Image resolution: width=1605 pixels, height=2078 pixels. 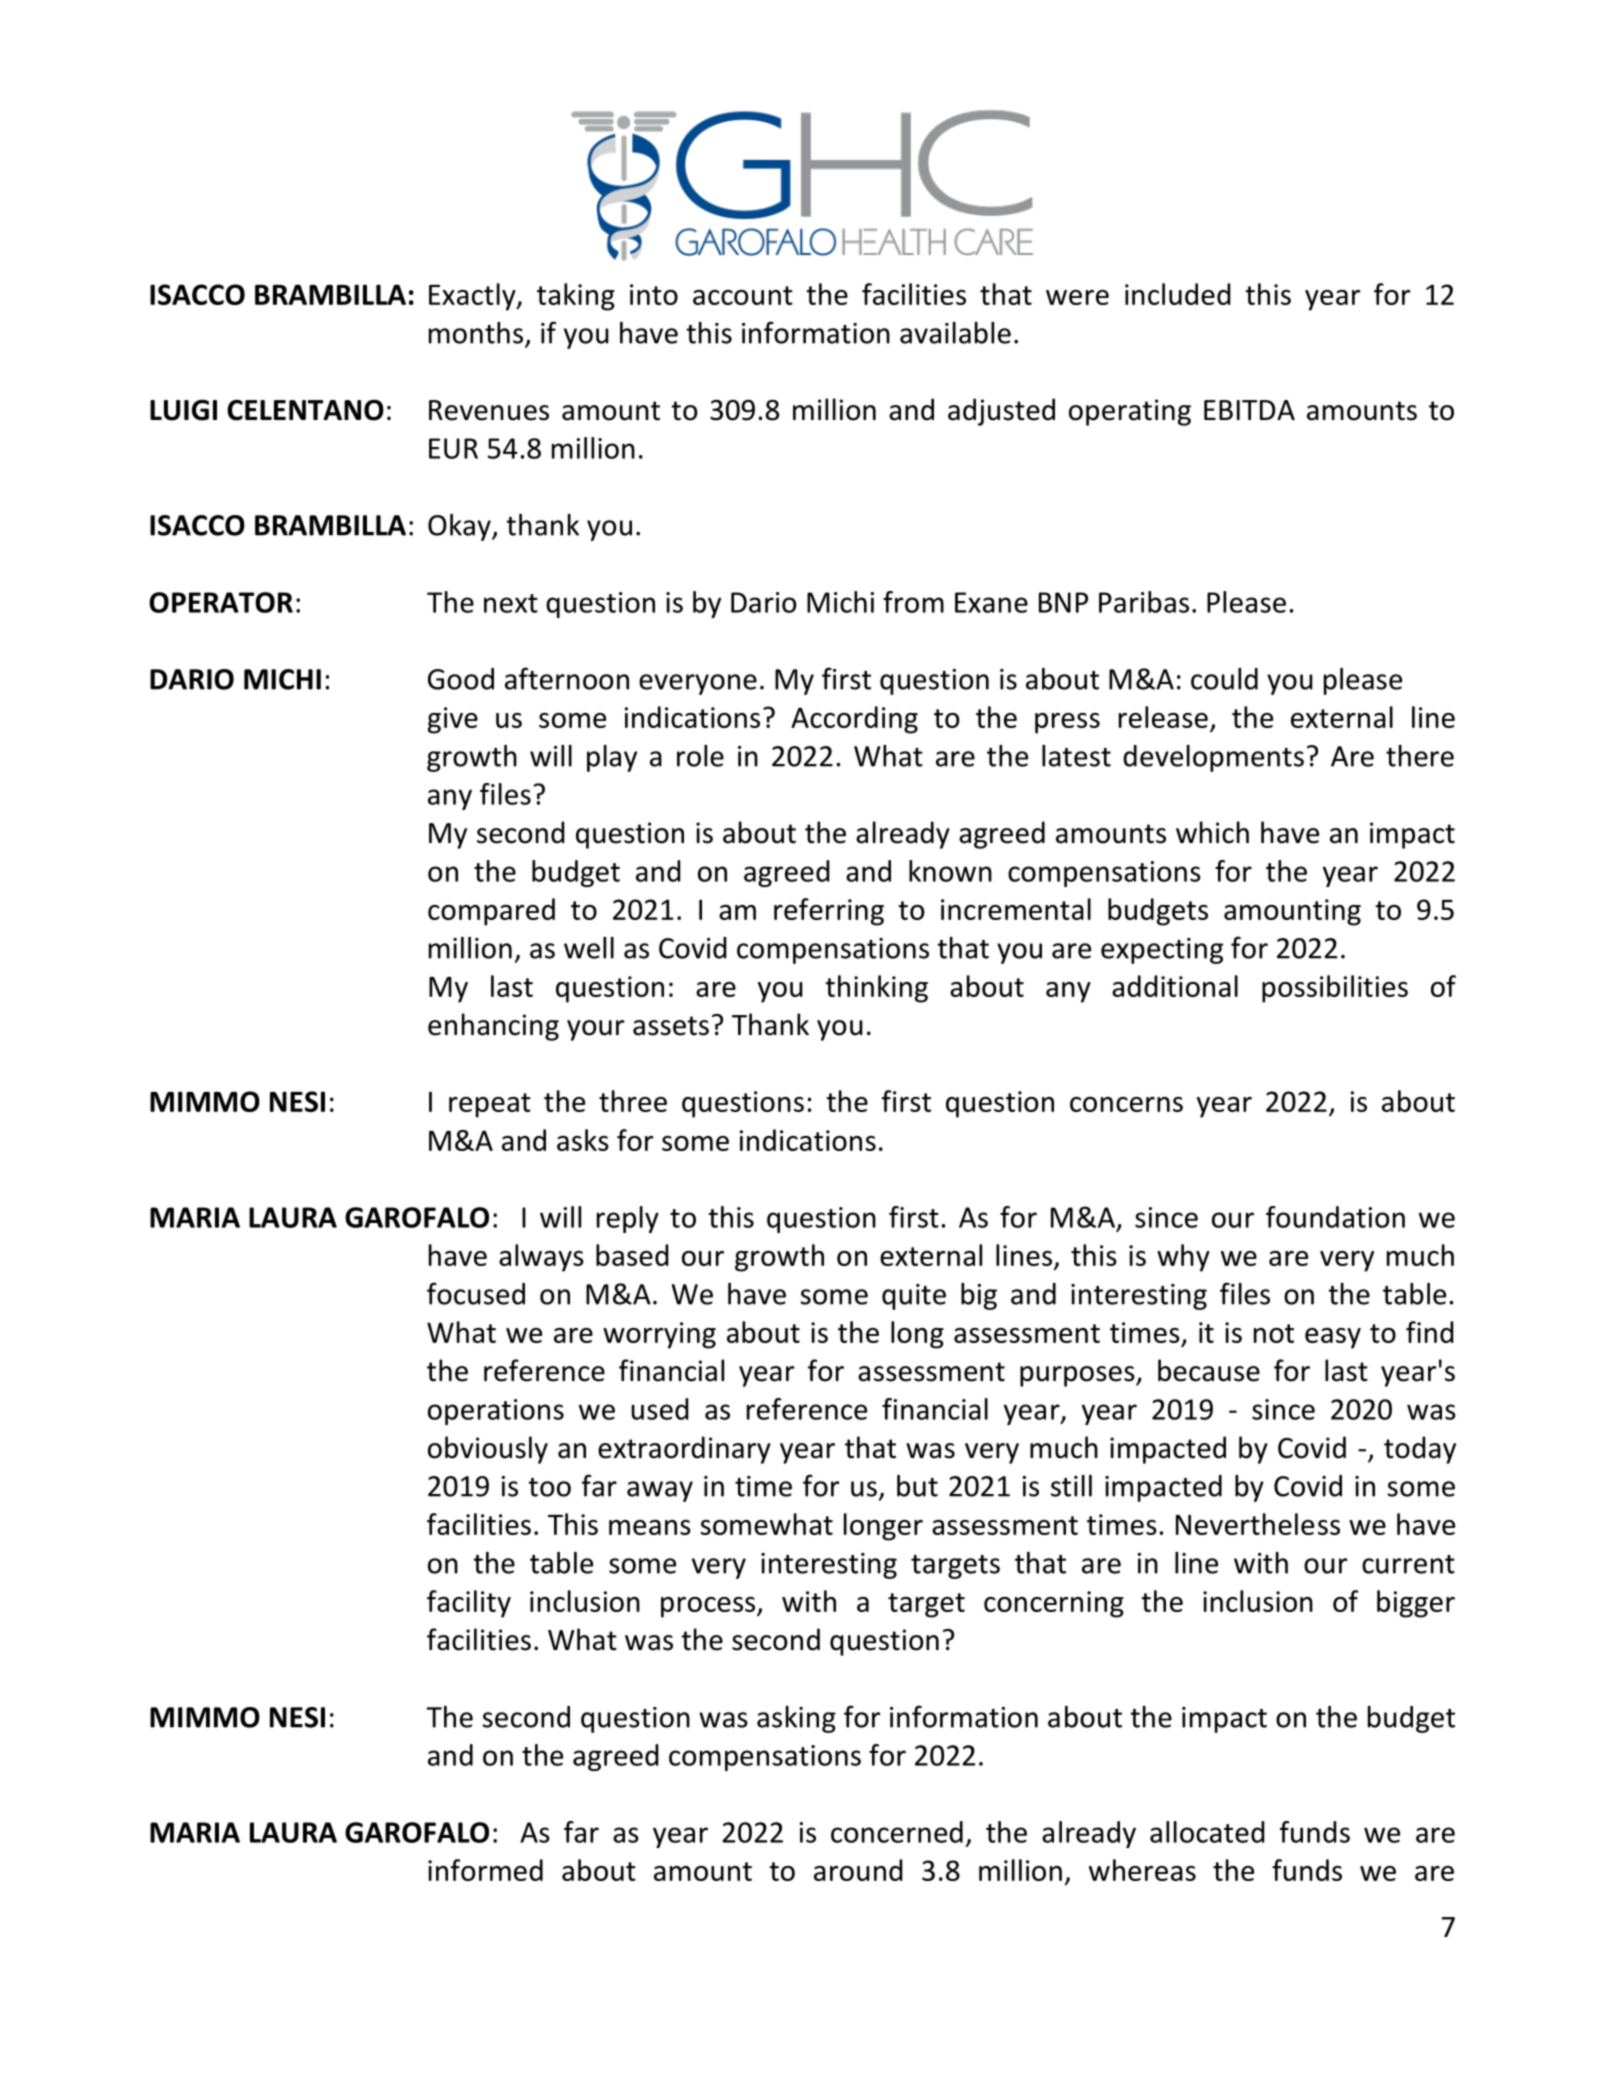 What do you see at coordinates (1249, 410) in the image?
I see `EBITDA` at bounding box center [1249, 410].
